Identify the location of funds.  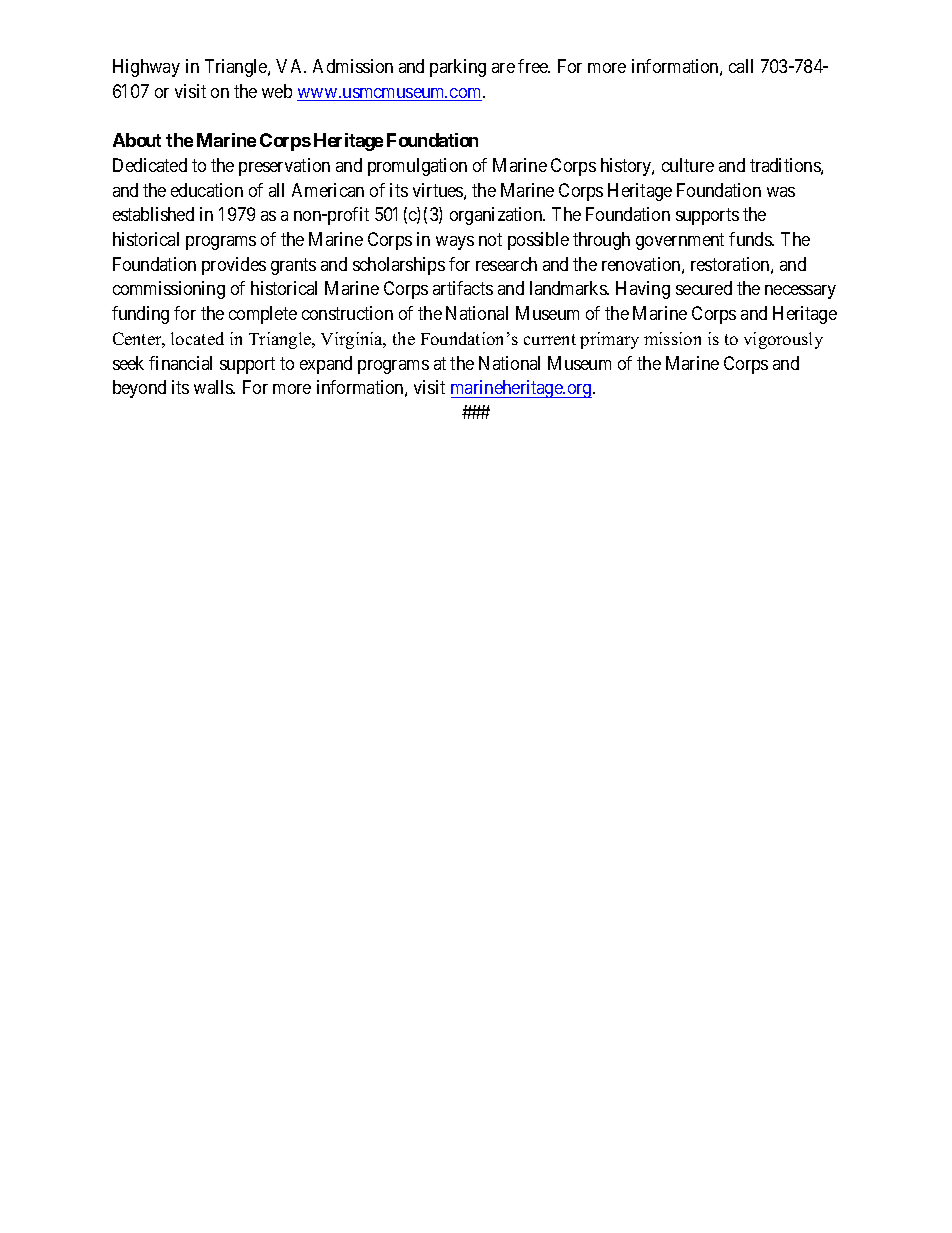
(751, 239).
